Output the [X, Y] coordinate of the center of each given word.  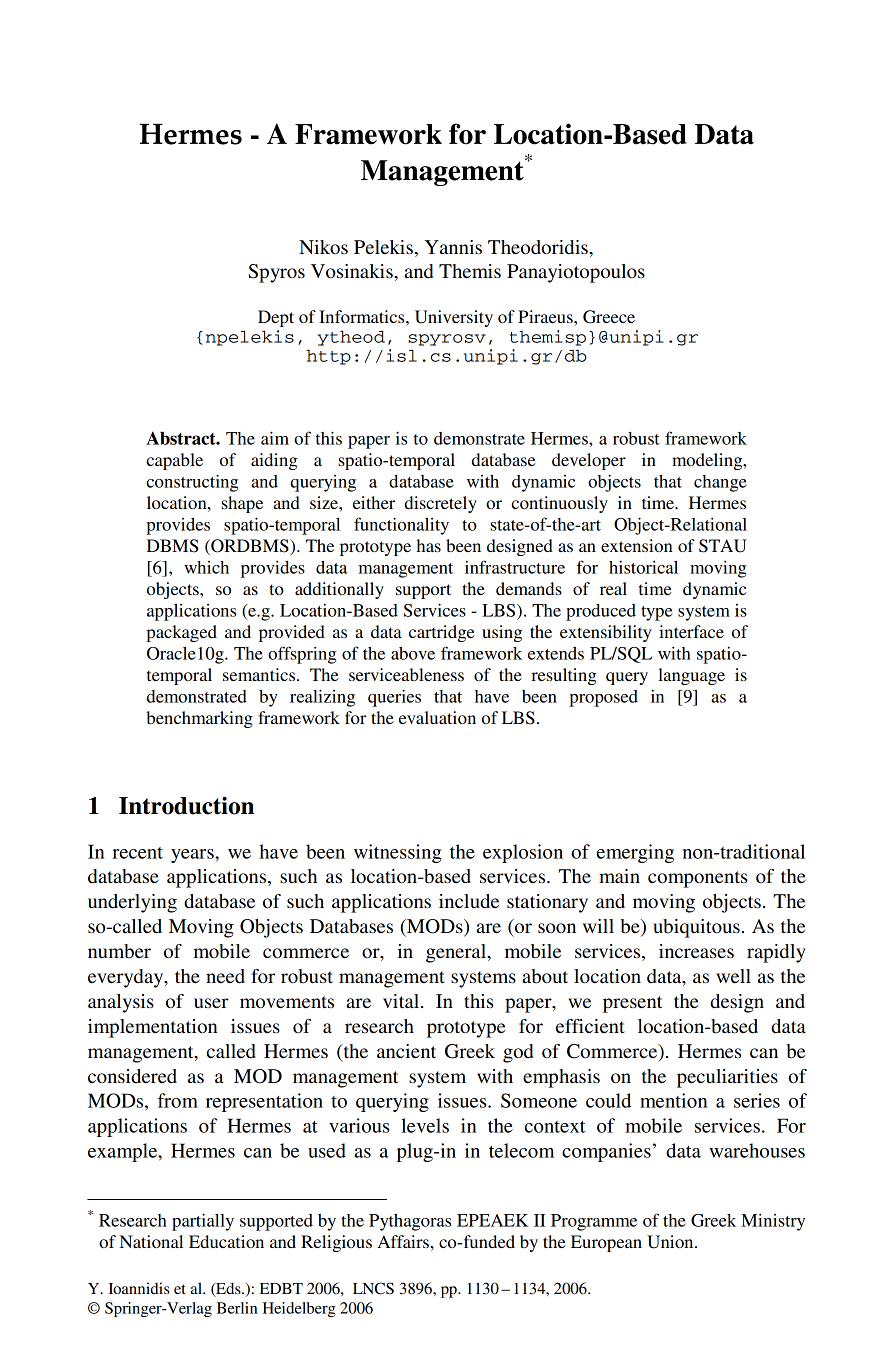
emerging [635, 853]
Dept [276, 318]
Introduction [186, 805]
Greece [609, 317]
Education [226, 1241]
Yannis [453, 247]
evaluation [437, 717]
